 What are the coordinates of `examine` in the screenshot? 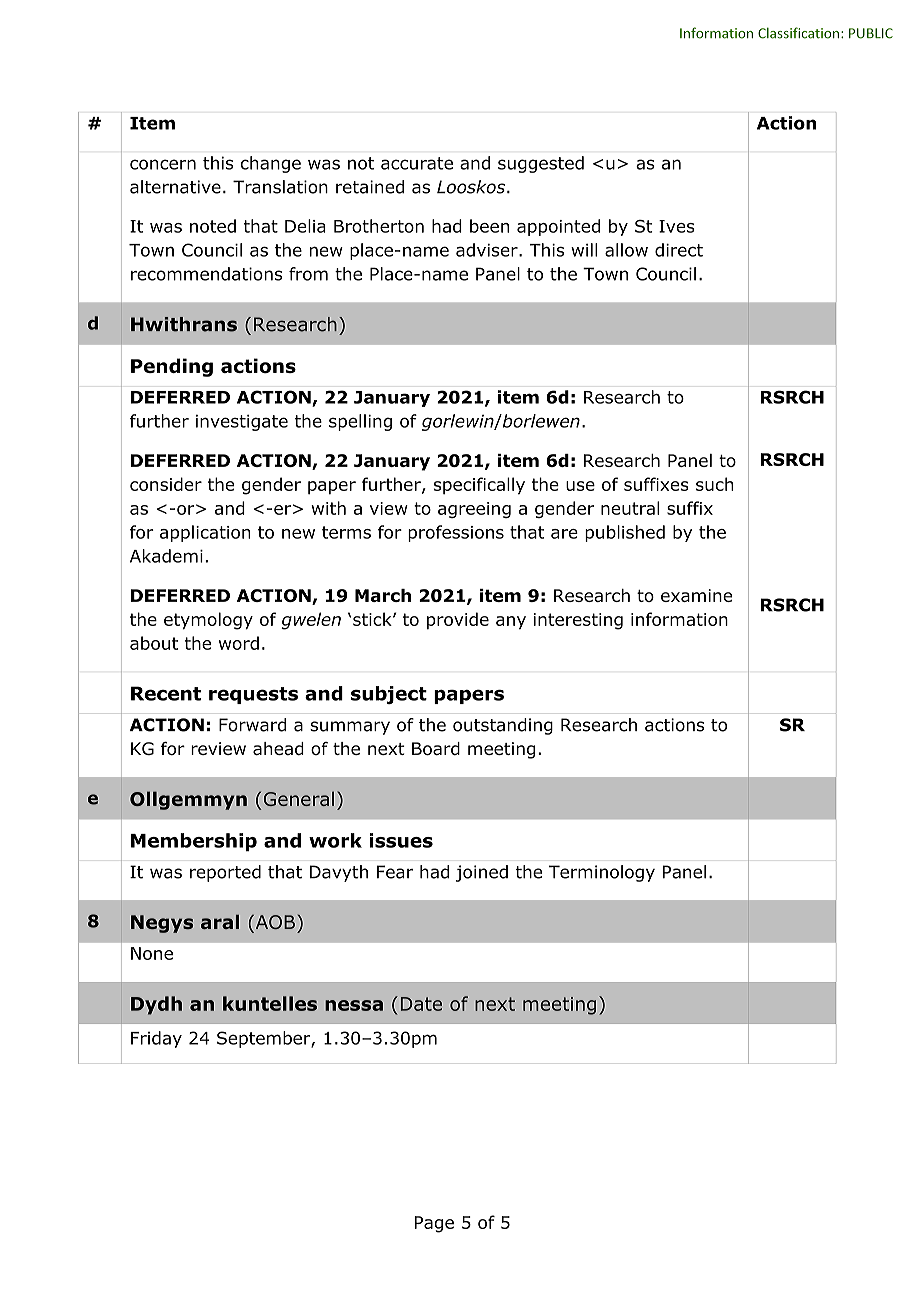 It's located at (696, 595).
